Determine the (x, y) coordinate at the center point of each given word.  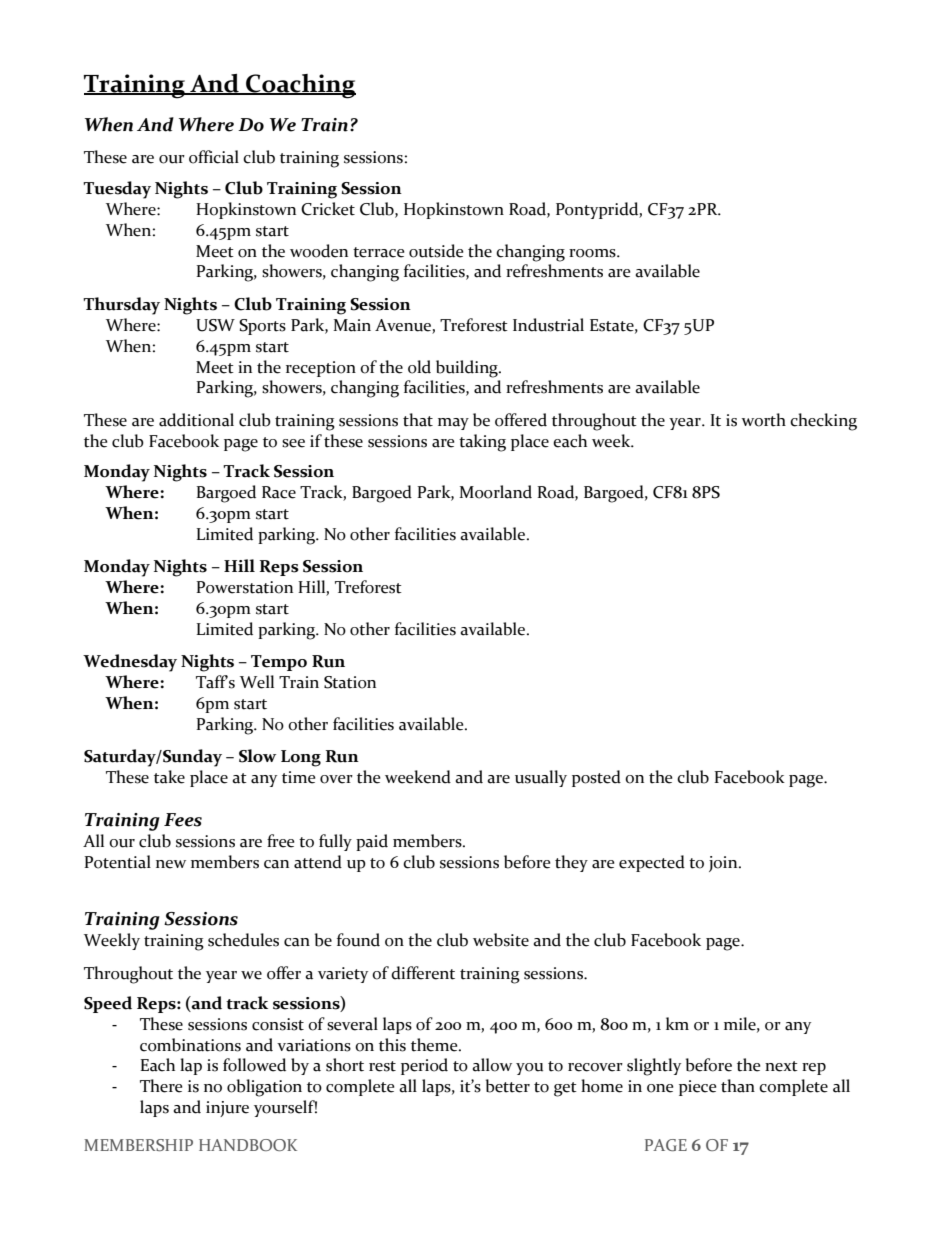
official (214, 157)
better (508, 1086)
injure (227, 1109)
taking (482, 443)
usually (541, 778)
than (738, 1086)
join (724, 864)
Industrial (548, 325)
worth (763, 420)
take (169, 777)
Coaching (300, 86)
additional (196, 420)
